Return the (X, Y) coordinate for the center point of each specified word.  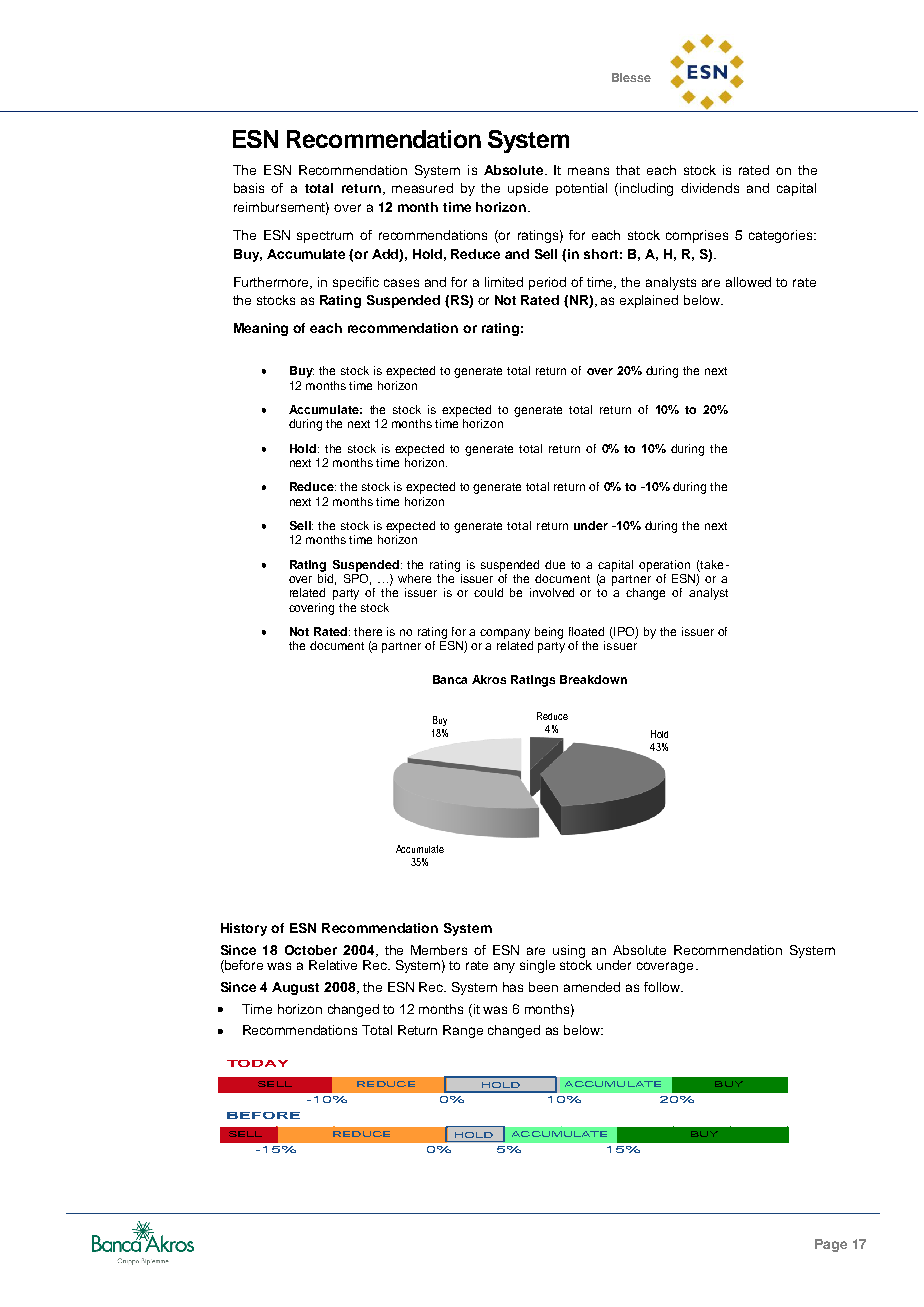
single (537, 966)
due (555, 564)
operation (664, 566)
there (368, 631)
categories (782, 236)
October (311, 950)
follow (663, 987)
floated (586, 631)
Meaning (261, 329)
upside (528, 189)
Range (463, 1031)
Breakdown (593, 679)
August (295, 988)
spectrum (325, 237)
